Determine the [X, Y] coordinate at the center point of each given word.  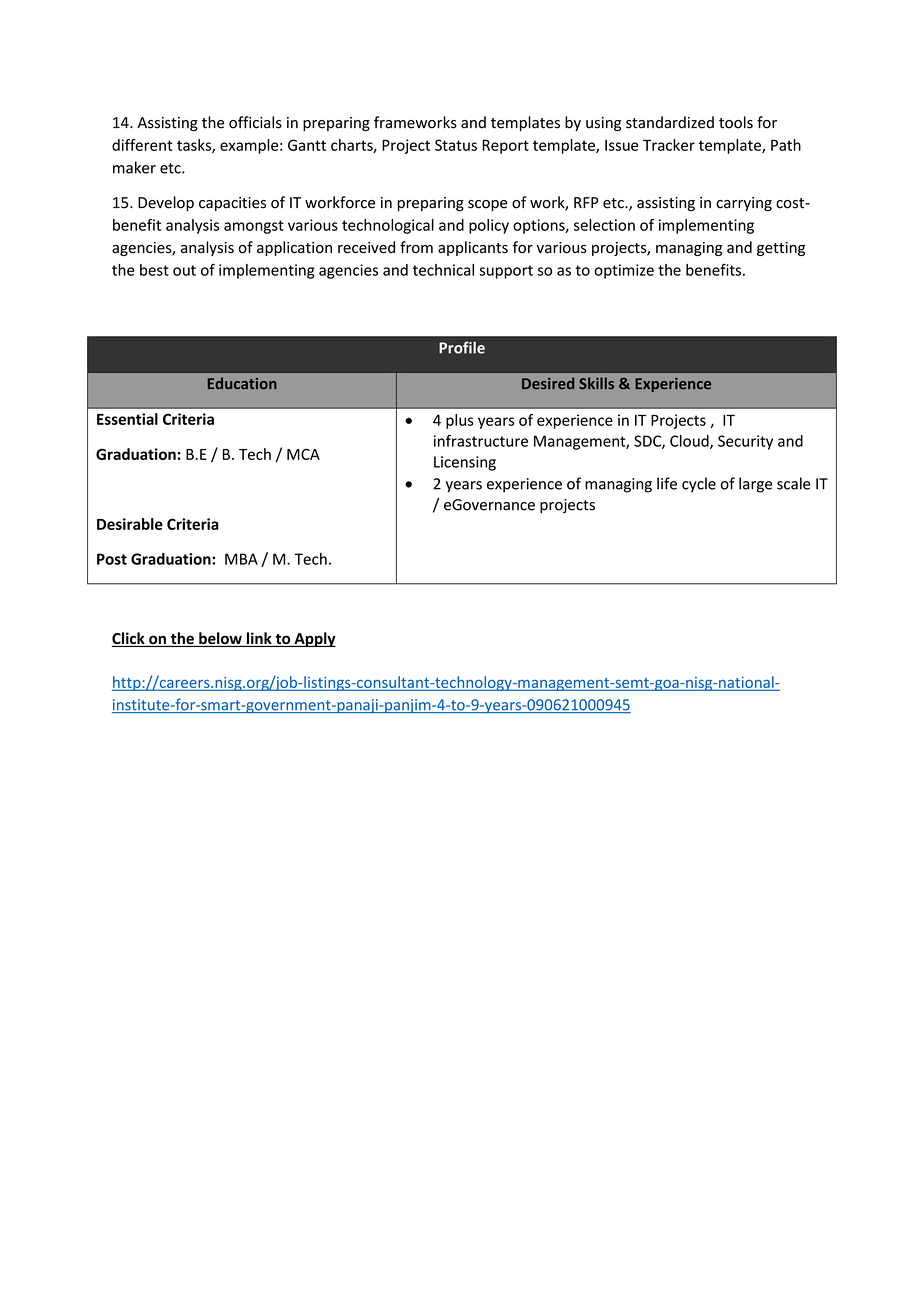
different [142, 145]
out [184, 270]
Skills [596, 383]
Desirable [130, 524]
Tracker [669, 145]
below [220, 639]
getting [781, 249]
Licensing [465, 463]
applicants [473, 248]
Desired [548, 383]
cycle [699, 485]
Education [242, 383]
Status [456, 145]
